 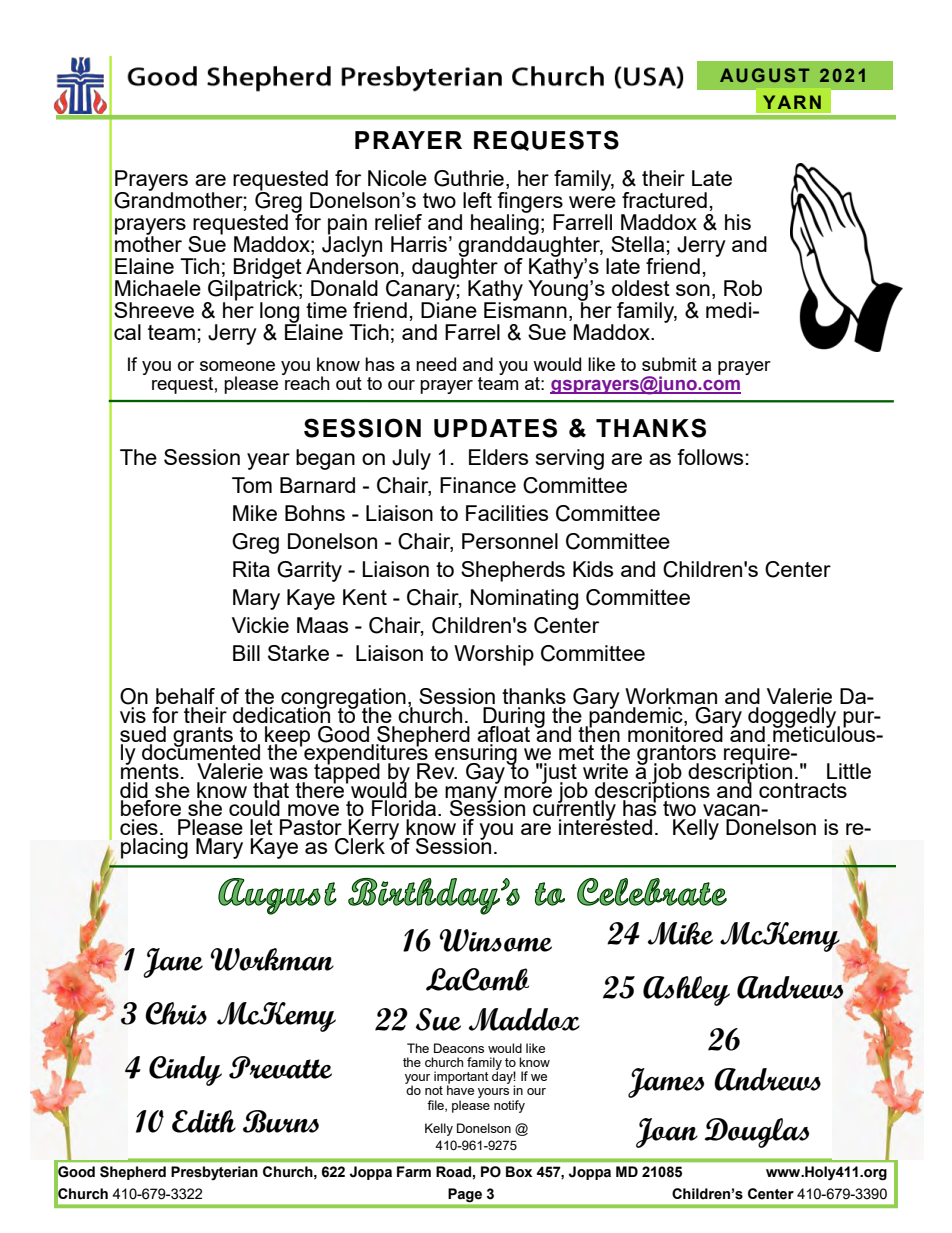 What do you see at coordinates (281, 1121) in the image?
I see `Burns` at bounding box center [281, 1121].
